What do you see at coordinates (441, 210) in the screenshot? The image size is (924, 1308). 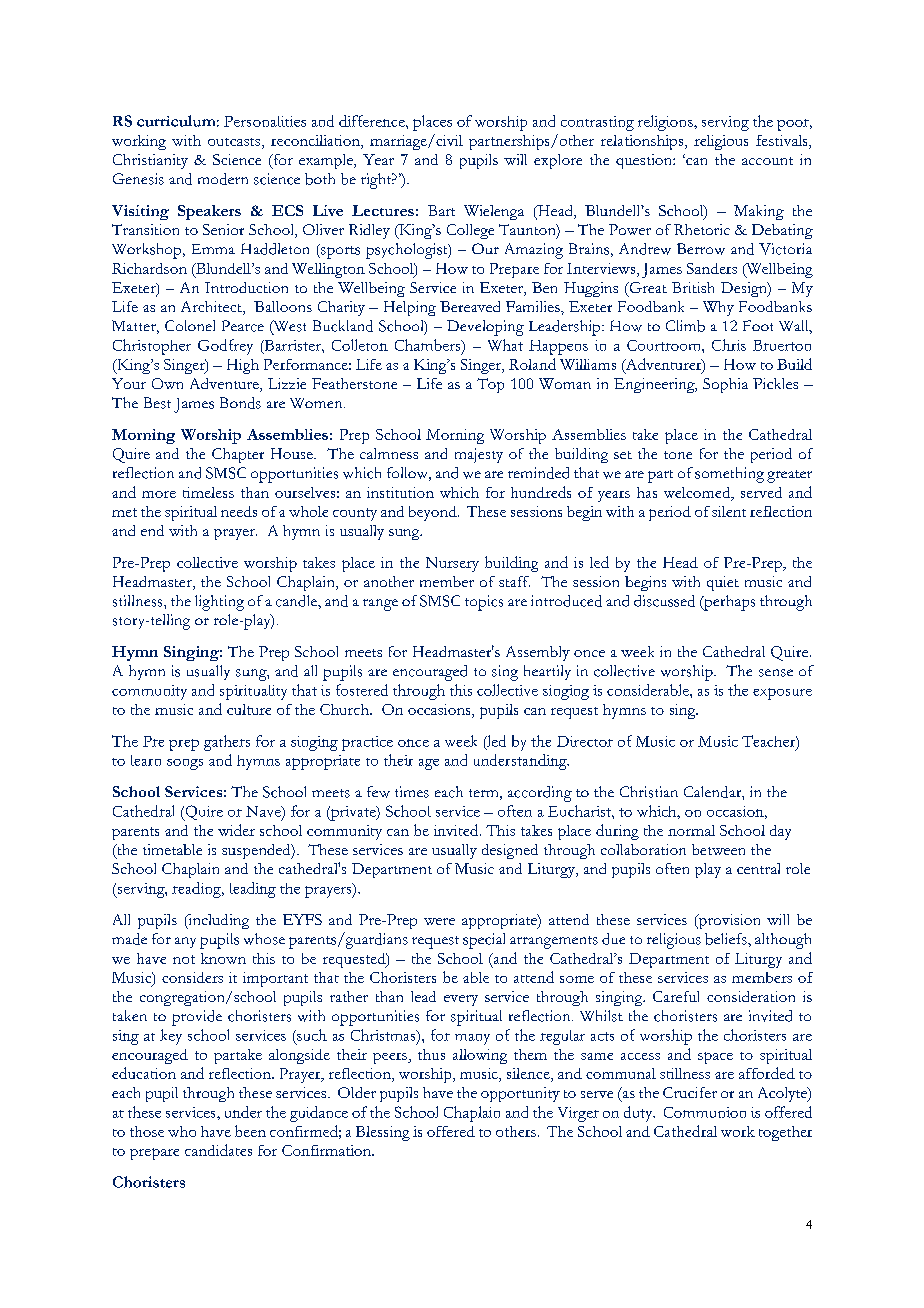 I see `Bart` at bounding box center [441, 210].
